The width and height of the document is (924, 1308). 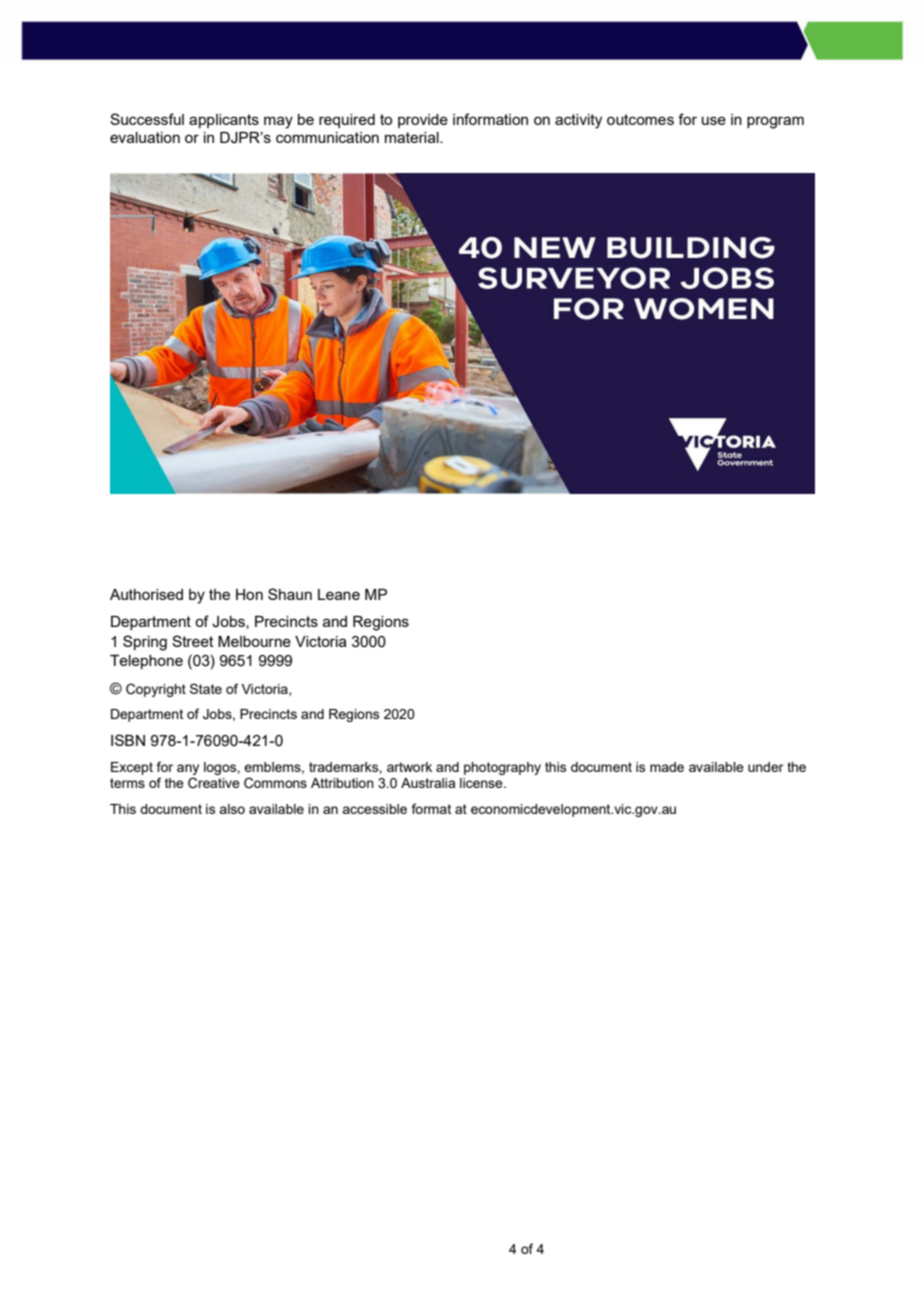 I want to click on Creative, so click(x=214, y=783).
